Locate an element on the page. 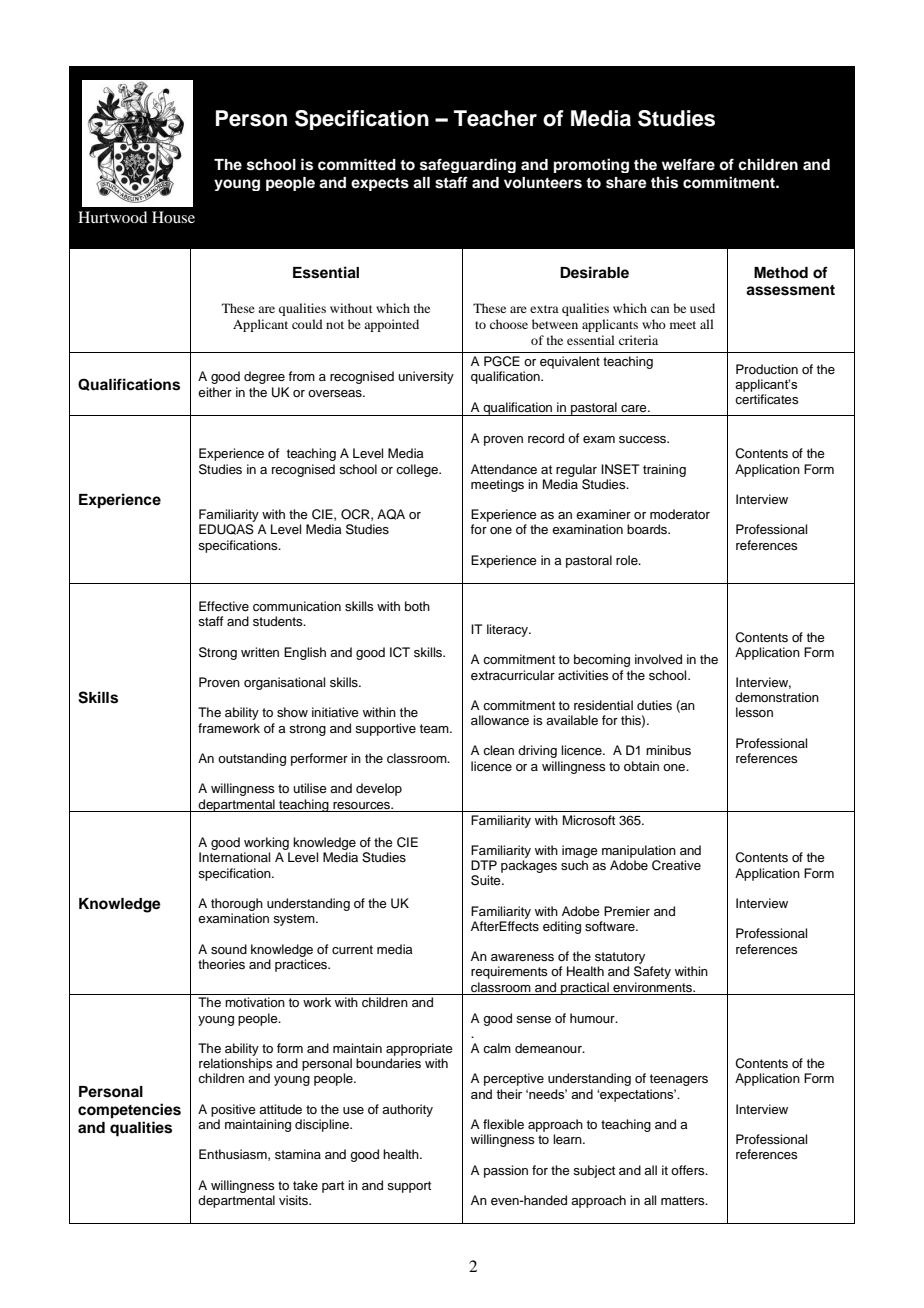  DTP is located at coordinates (484, 865).
